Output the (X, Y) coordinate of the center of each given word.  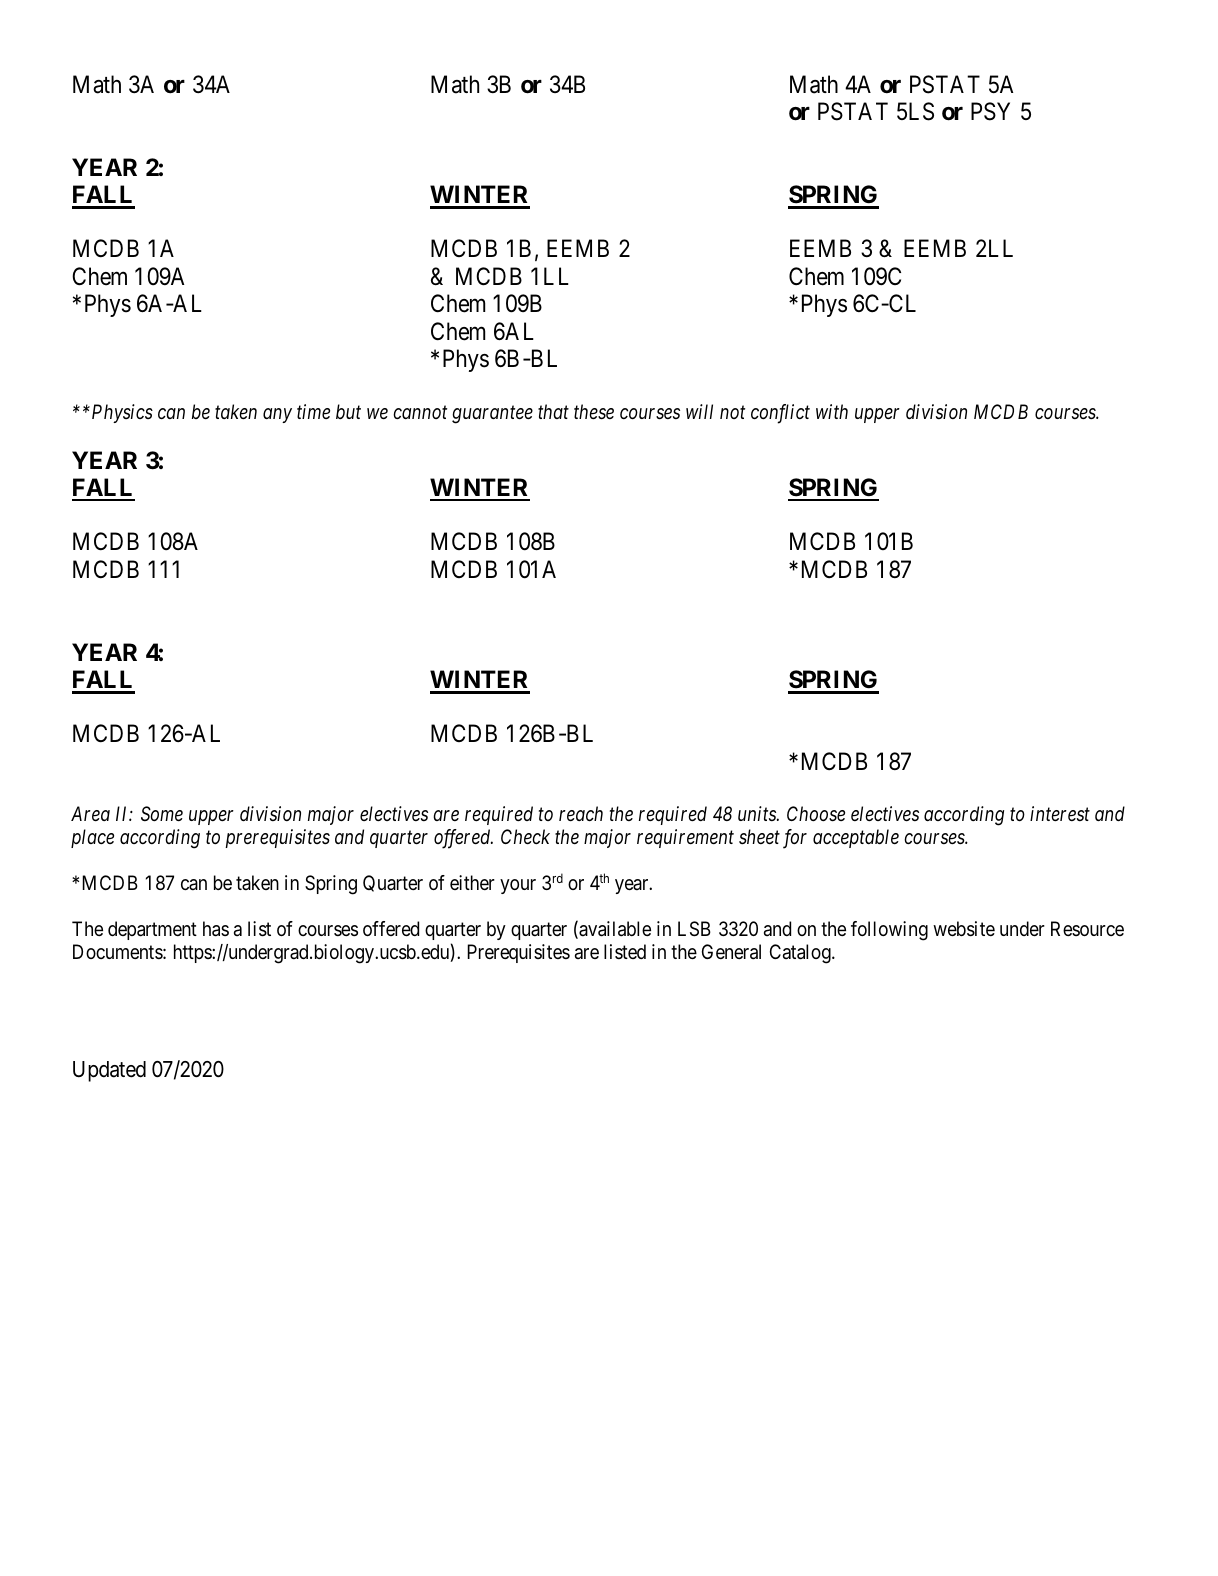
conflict (780, 414)
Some (162, 813)
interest (1060, 813)
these (594, 412)
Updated (109, 1071)
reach (581, 813)
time (313, 411)
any (277, 415)
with (832, 411)
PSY (990, 111)
